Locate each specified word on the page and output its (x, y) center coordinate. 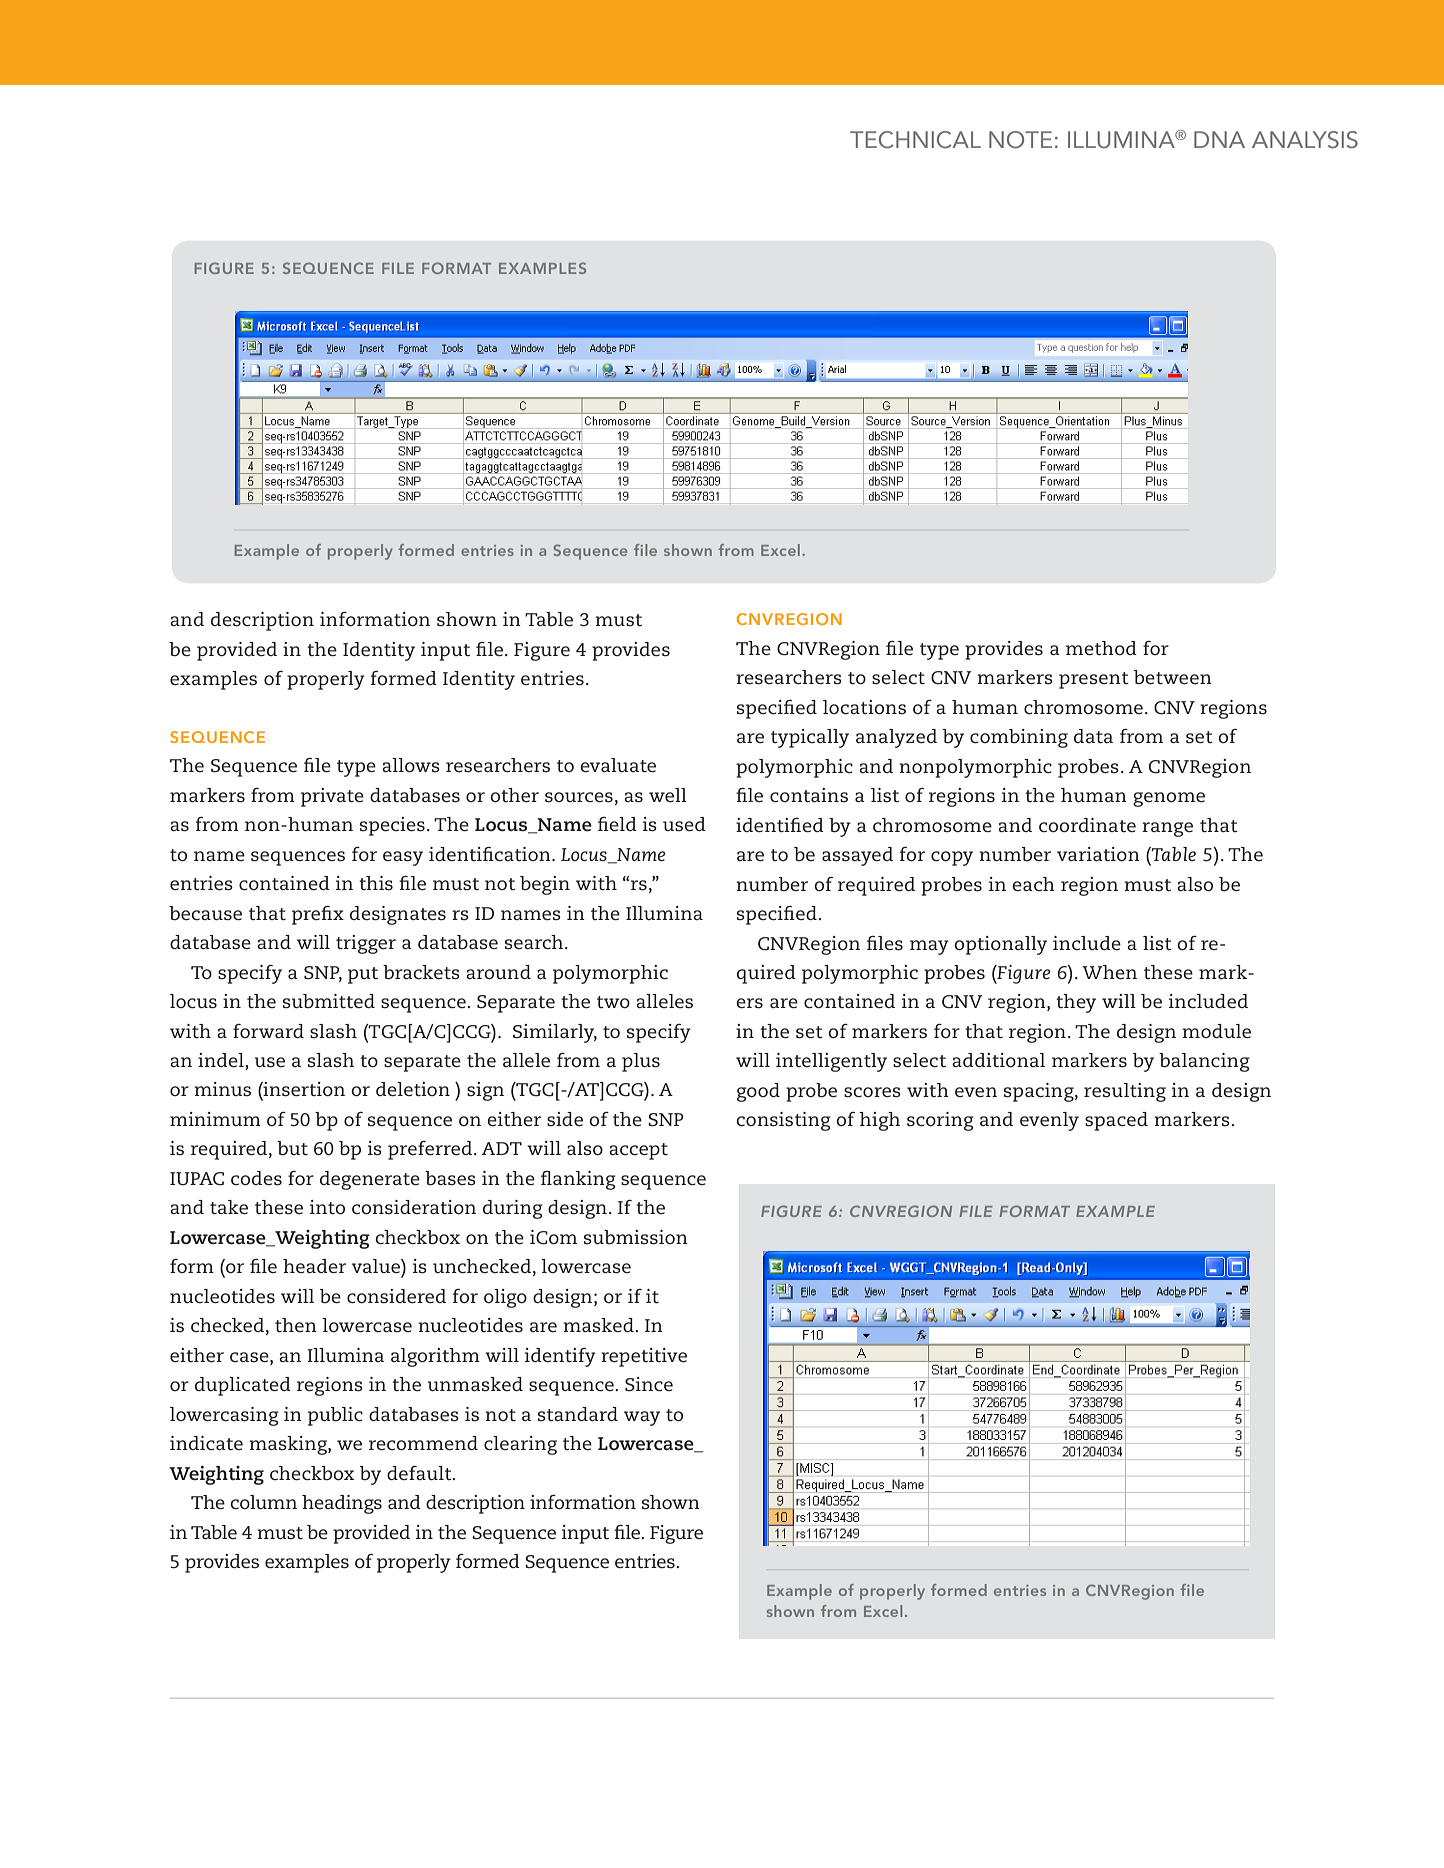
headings (342, 1504)
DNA (1219, 139)
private (332, 797)
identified (780, 825)
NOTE (1020, 140)
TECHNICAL (915, 140)
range (1167, 829)
